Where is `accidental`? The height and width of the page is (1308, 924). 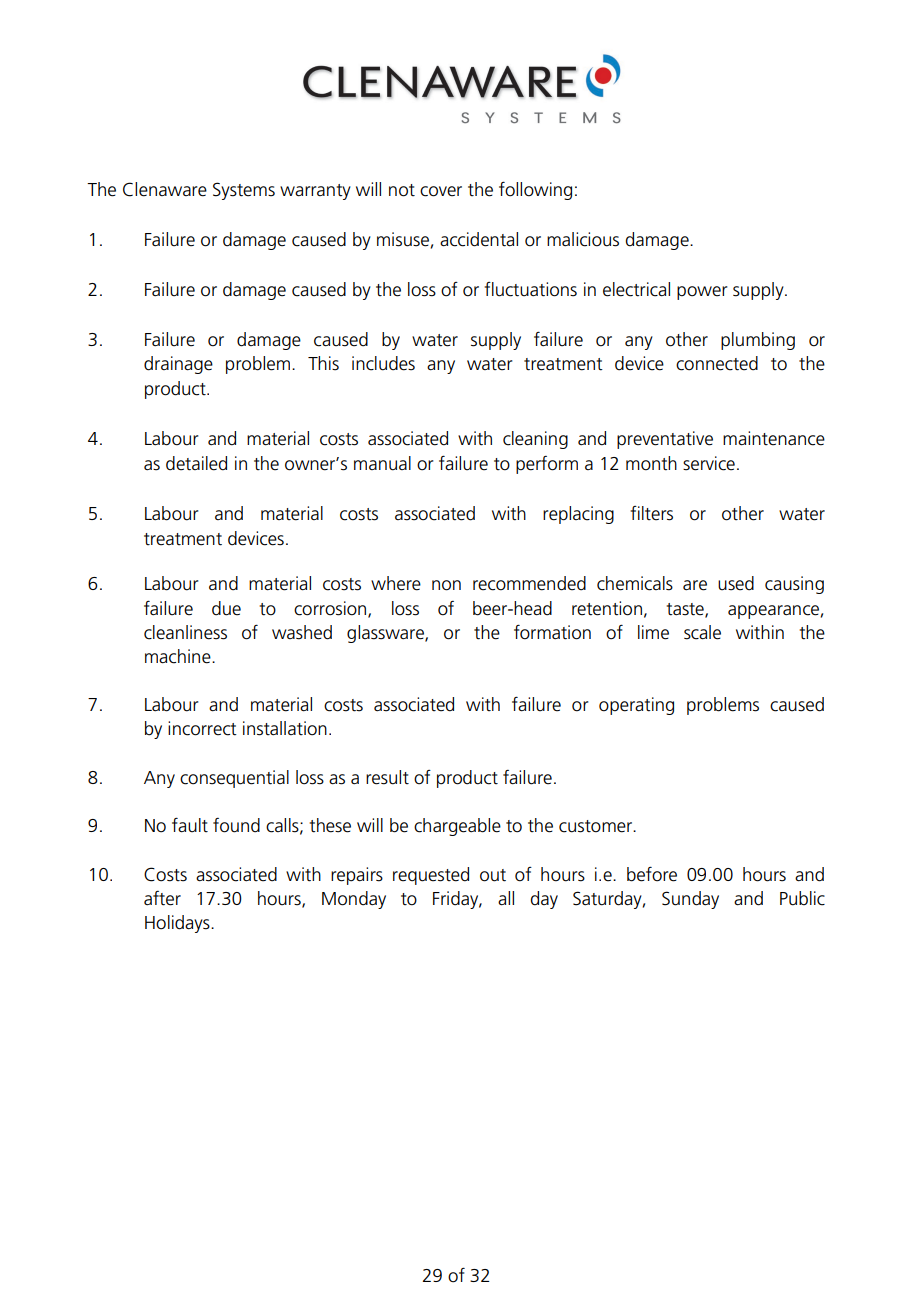 accidental is located at coordinates (479, 239).
